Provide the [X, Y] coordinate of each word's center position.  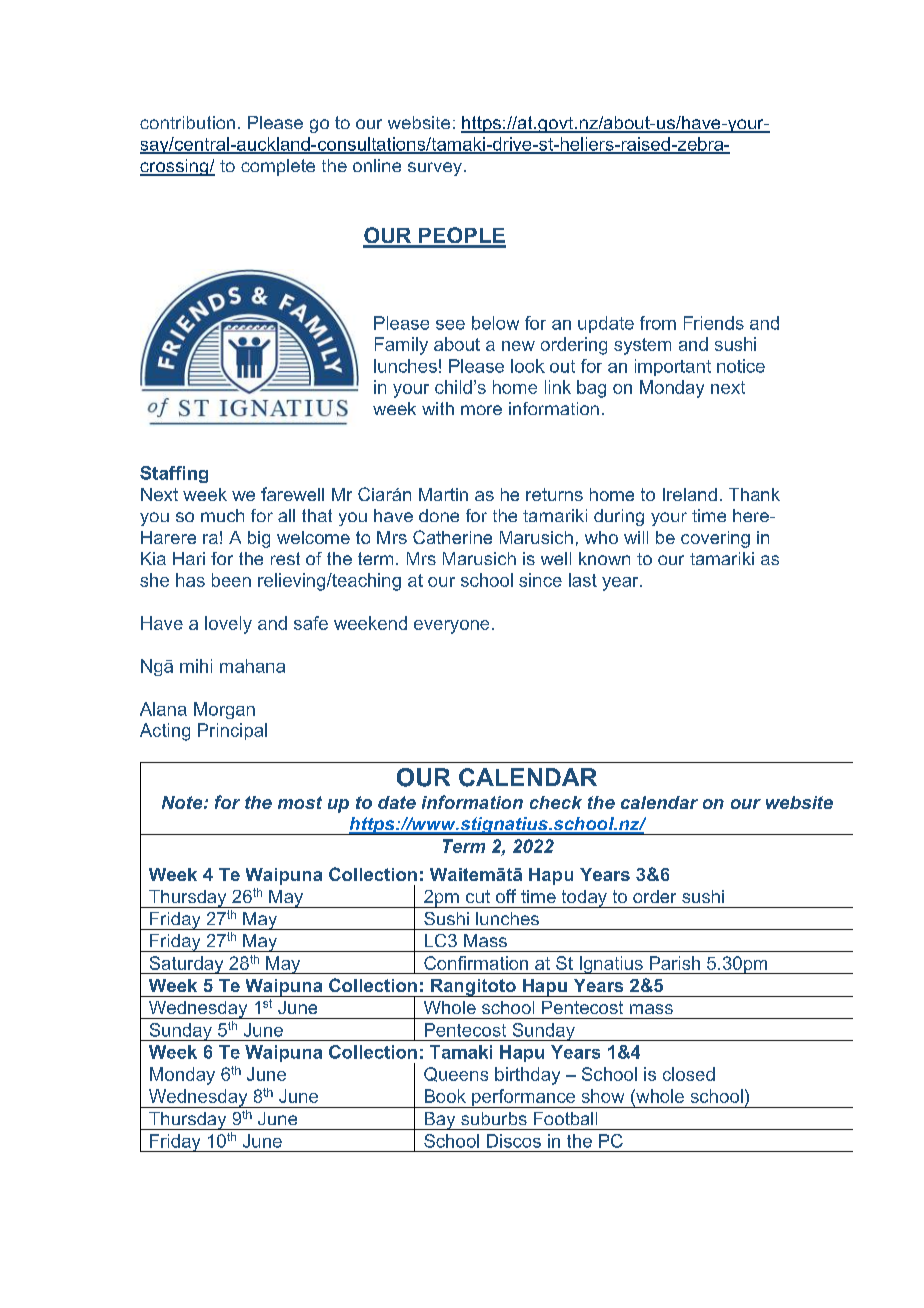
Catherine [452, 537]
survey [435, 169]
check [556, 802]
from [658, 323]
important [673, 367]
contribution [187, 122]
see [450, 325]
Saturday [186, 965]
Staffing [174, 474]
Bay [440, 1121]
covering [715, 539]
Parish [675, 963]
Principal [232, 731]
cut [478, 896]
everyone [451, 627]
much [222, 515]
